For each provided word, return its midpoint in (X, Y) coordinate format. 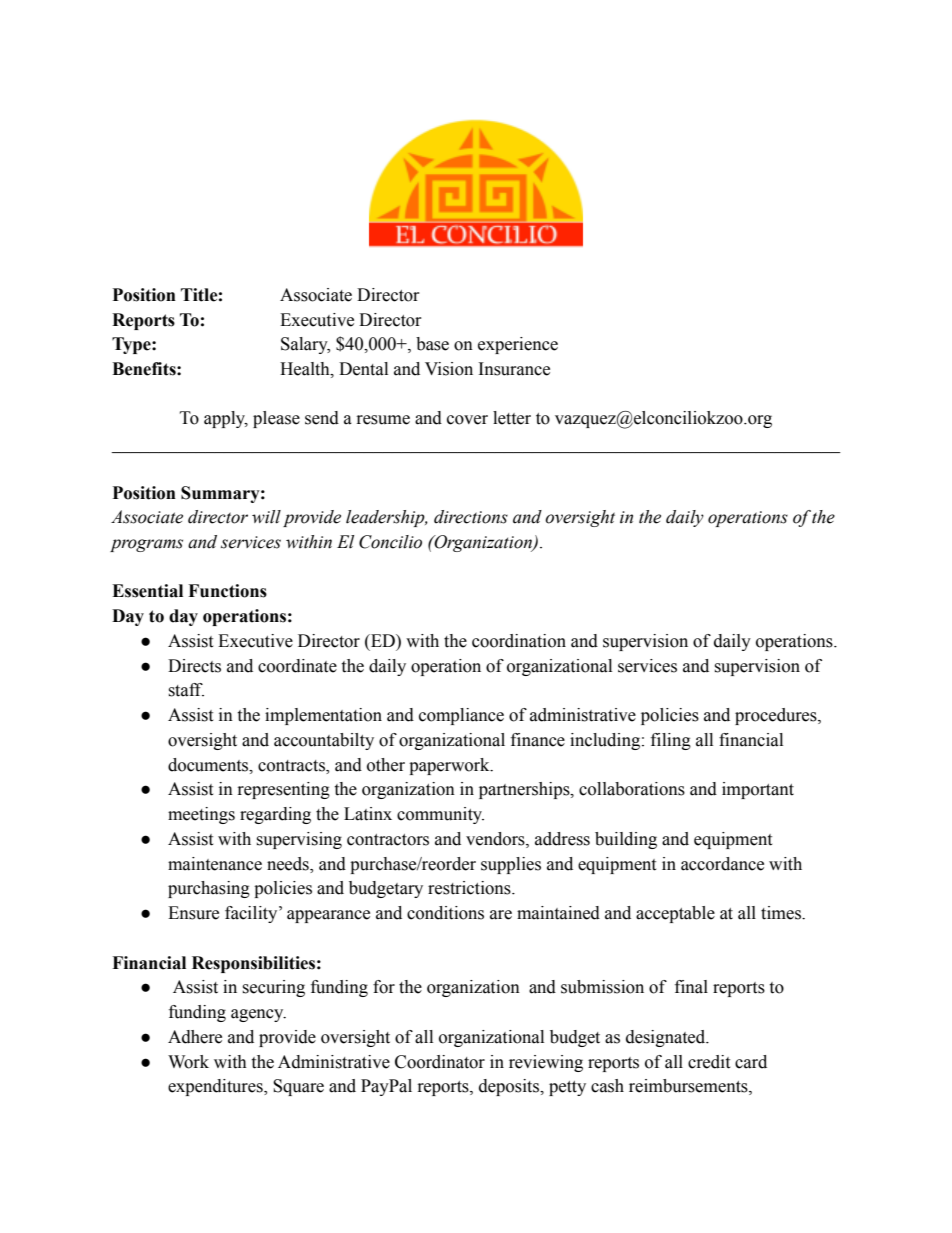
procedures (777, 716)
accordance (722, 864)
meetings (201, 815)
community (440, 815)
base (432, 344)
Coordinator (440, 1062)
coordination (519, 641)
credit (709, 1062)
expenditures (216, 1087)
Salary (305, 345)
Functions (227, 591)
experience (518, 345)
